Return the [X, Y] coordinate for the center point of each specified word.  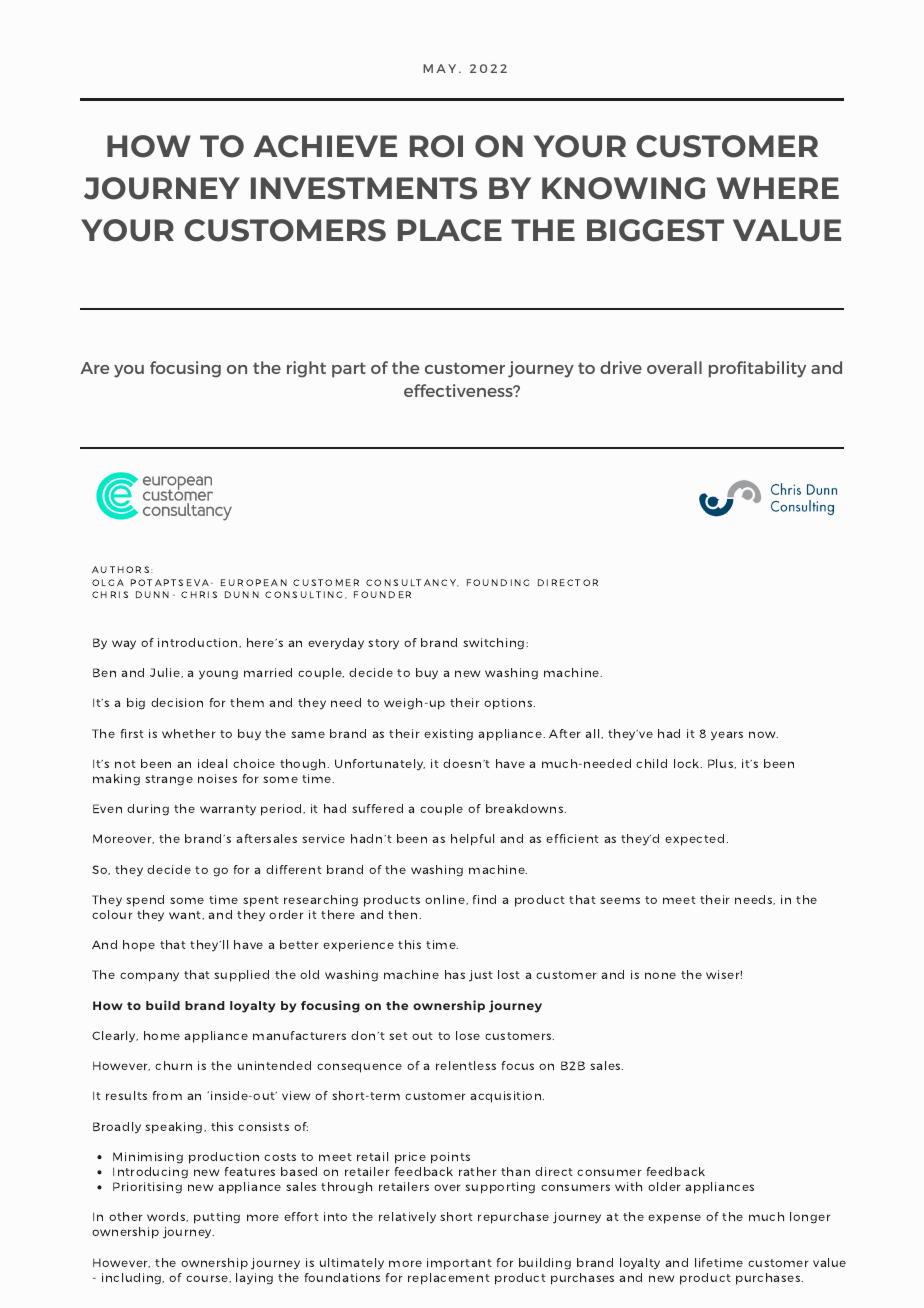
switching [495, 644]
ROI [436, 146]
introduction [199, 643]
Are [95, 368]
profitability [757, 369]
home [162, 1035]
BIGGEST [655, 230]
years [727, 736]
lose [468, 1035]
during [148, 810]
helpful [472, 840]
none [660, 975]
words [167, 1217]
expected [696, 840]
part [349, 370]
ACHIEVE [325, 146]
